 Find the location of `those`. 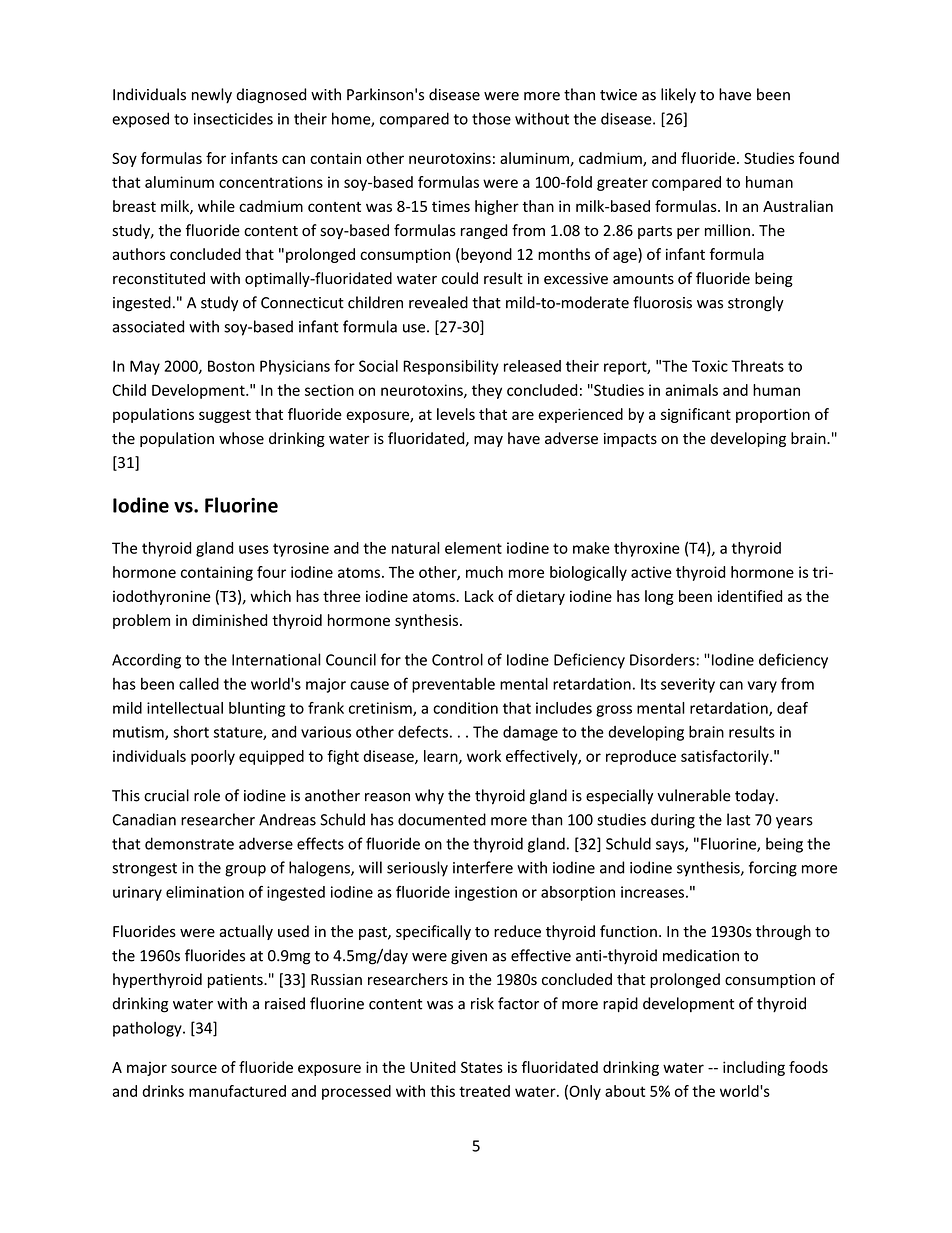

those is located at coordinates (491, 118).
